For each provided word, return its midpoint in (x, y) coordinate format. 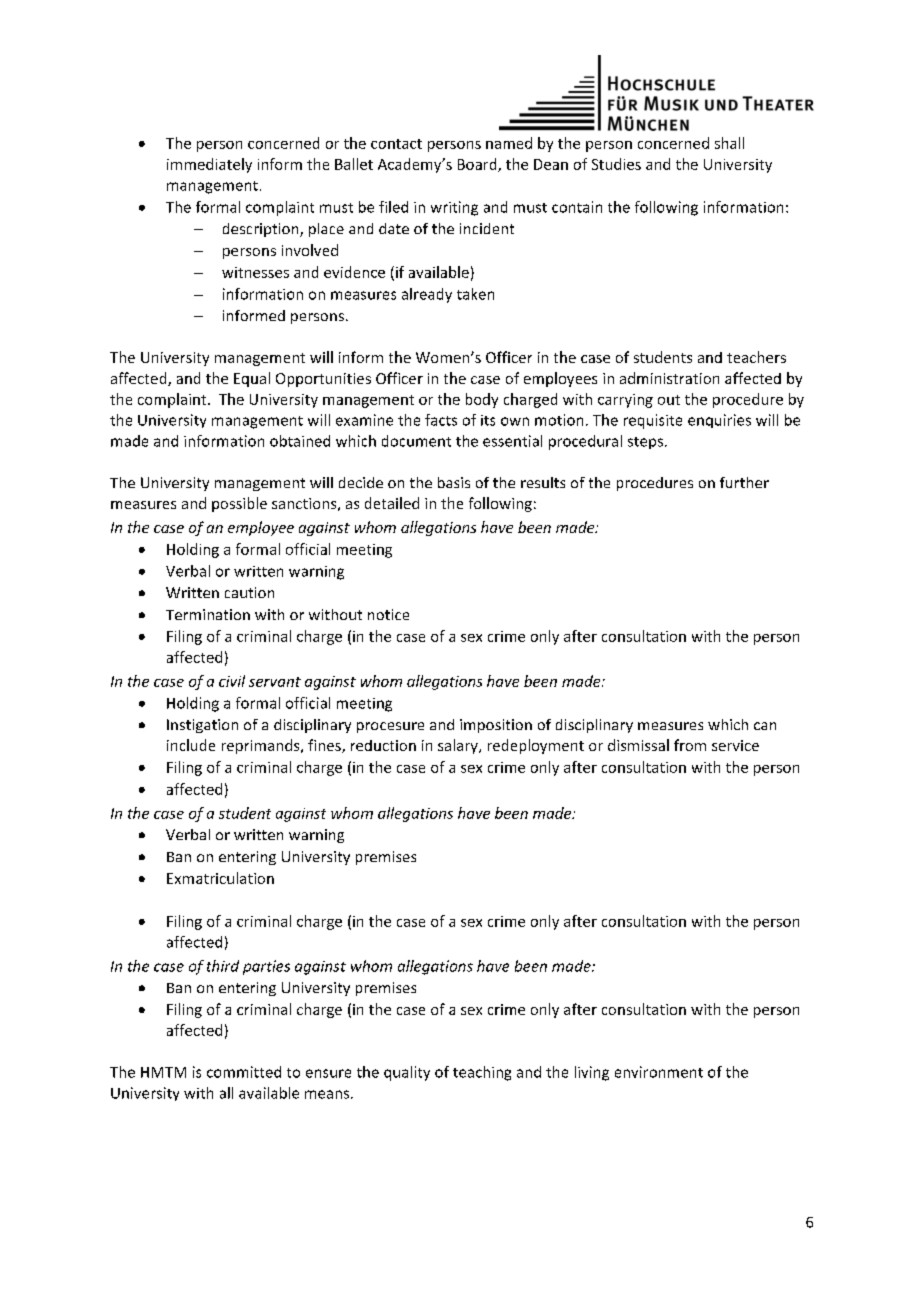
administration (669, 378)
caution (249, 592)
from (690, 745)
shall (729, 143)
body (482, 400)
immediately (209, 165)
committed (244, 1072)
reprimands (262, 746)
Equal (252, 379)
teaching (482, 1073)
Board (478, 165)
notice (388, 614)
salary (459, 746)
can (765, 726)
